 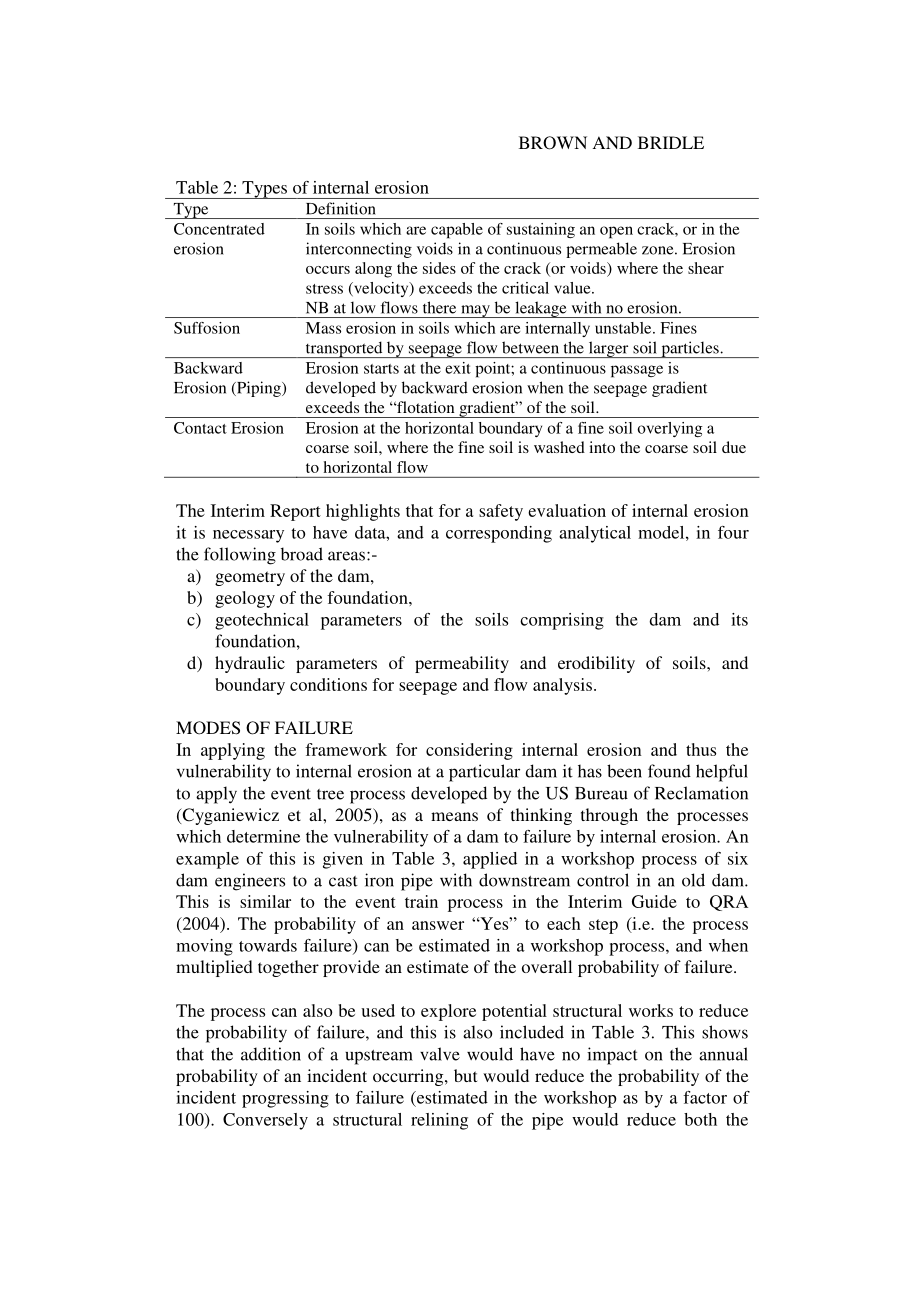 What do you see at coordinates (670, 429) in the image?
I see `overlying` at bounding box center [670, 429].
